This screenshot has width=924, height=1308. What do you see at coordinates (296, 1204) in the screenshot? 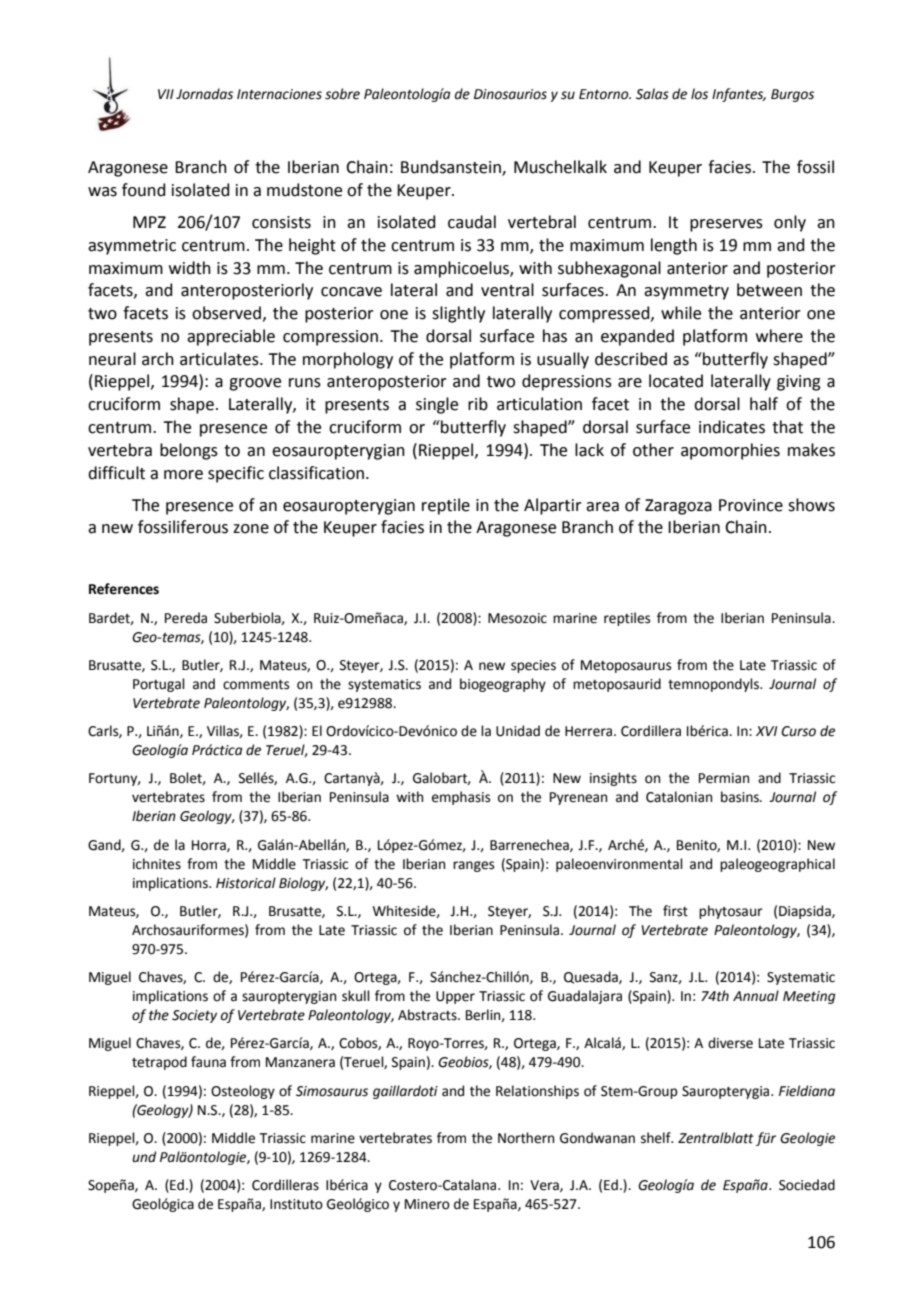
I see `Instituto` at bounding box center [296, 1204].
